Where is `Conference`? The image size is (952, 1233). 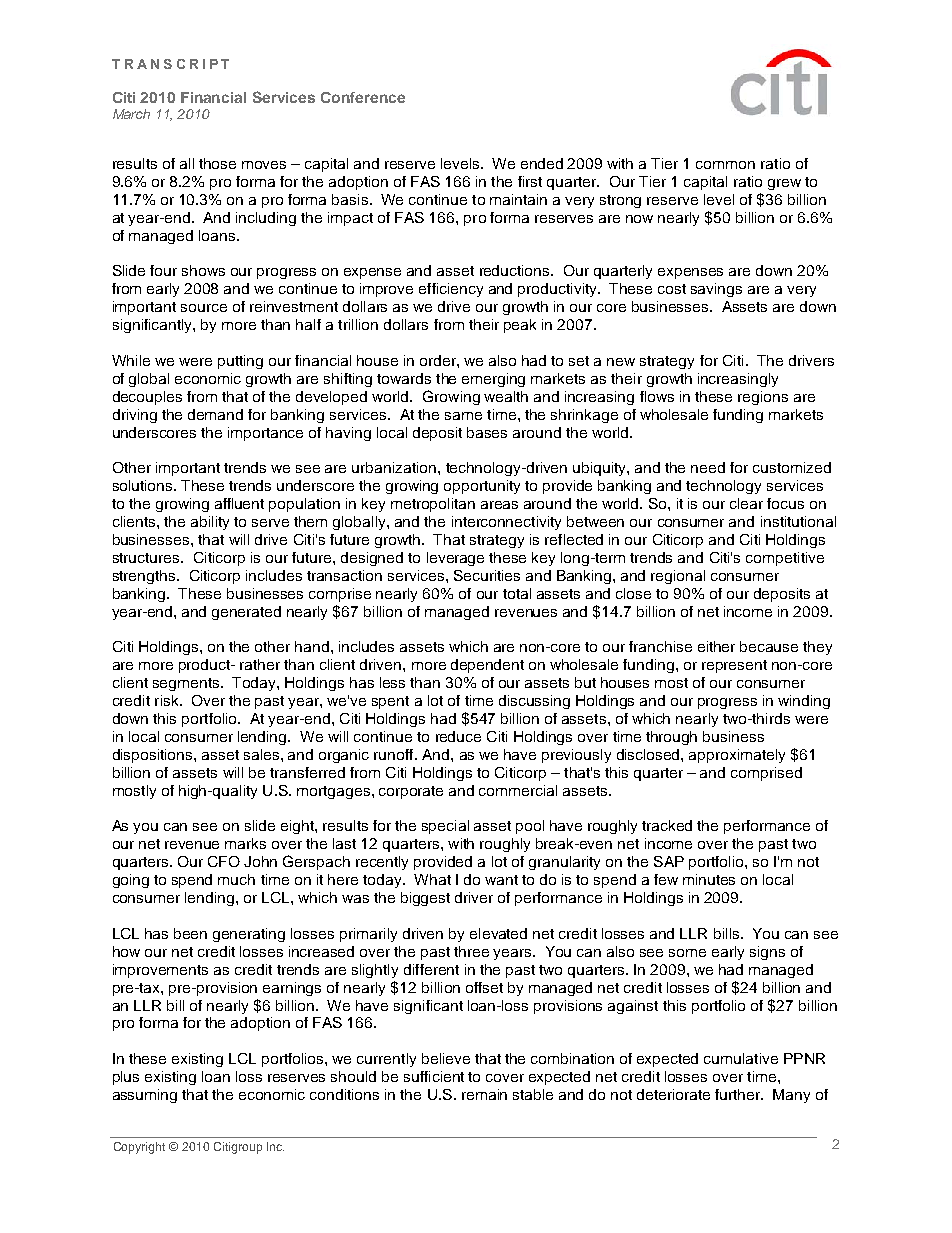 Conference is located at coordinates (363, 97).
